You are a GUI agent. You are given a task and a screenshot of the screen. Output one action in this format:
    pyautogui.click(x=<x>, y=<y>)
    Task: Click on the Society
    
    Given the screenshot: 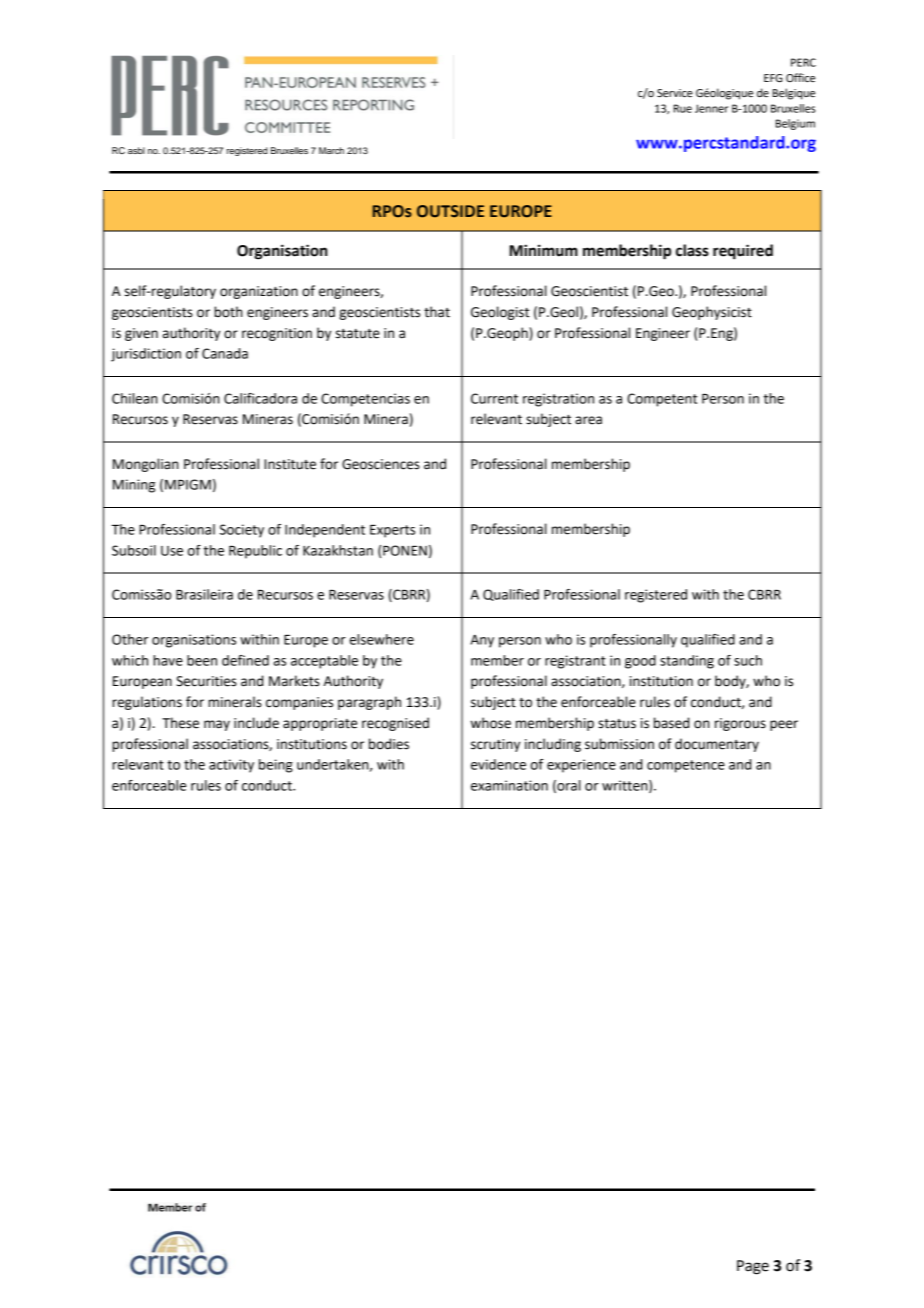 What is the action you would take?
    pyautogui.click(x=242, y=531)
